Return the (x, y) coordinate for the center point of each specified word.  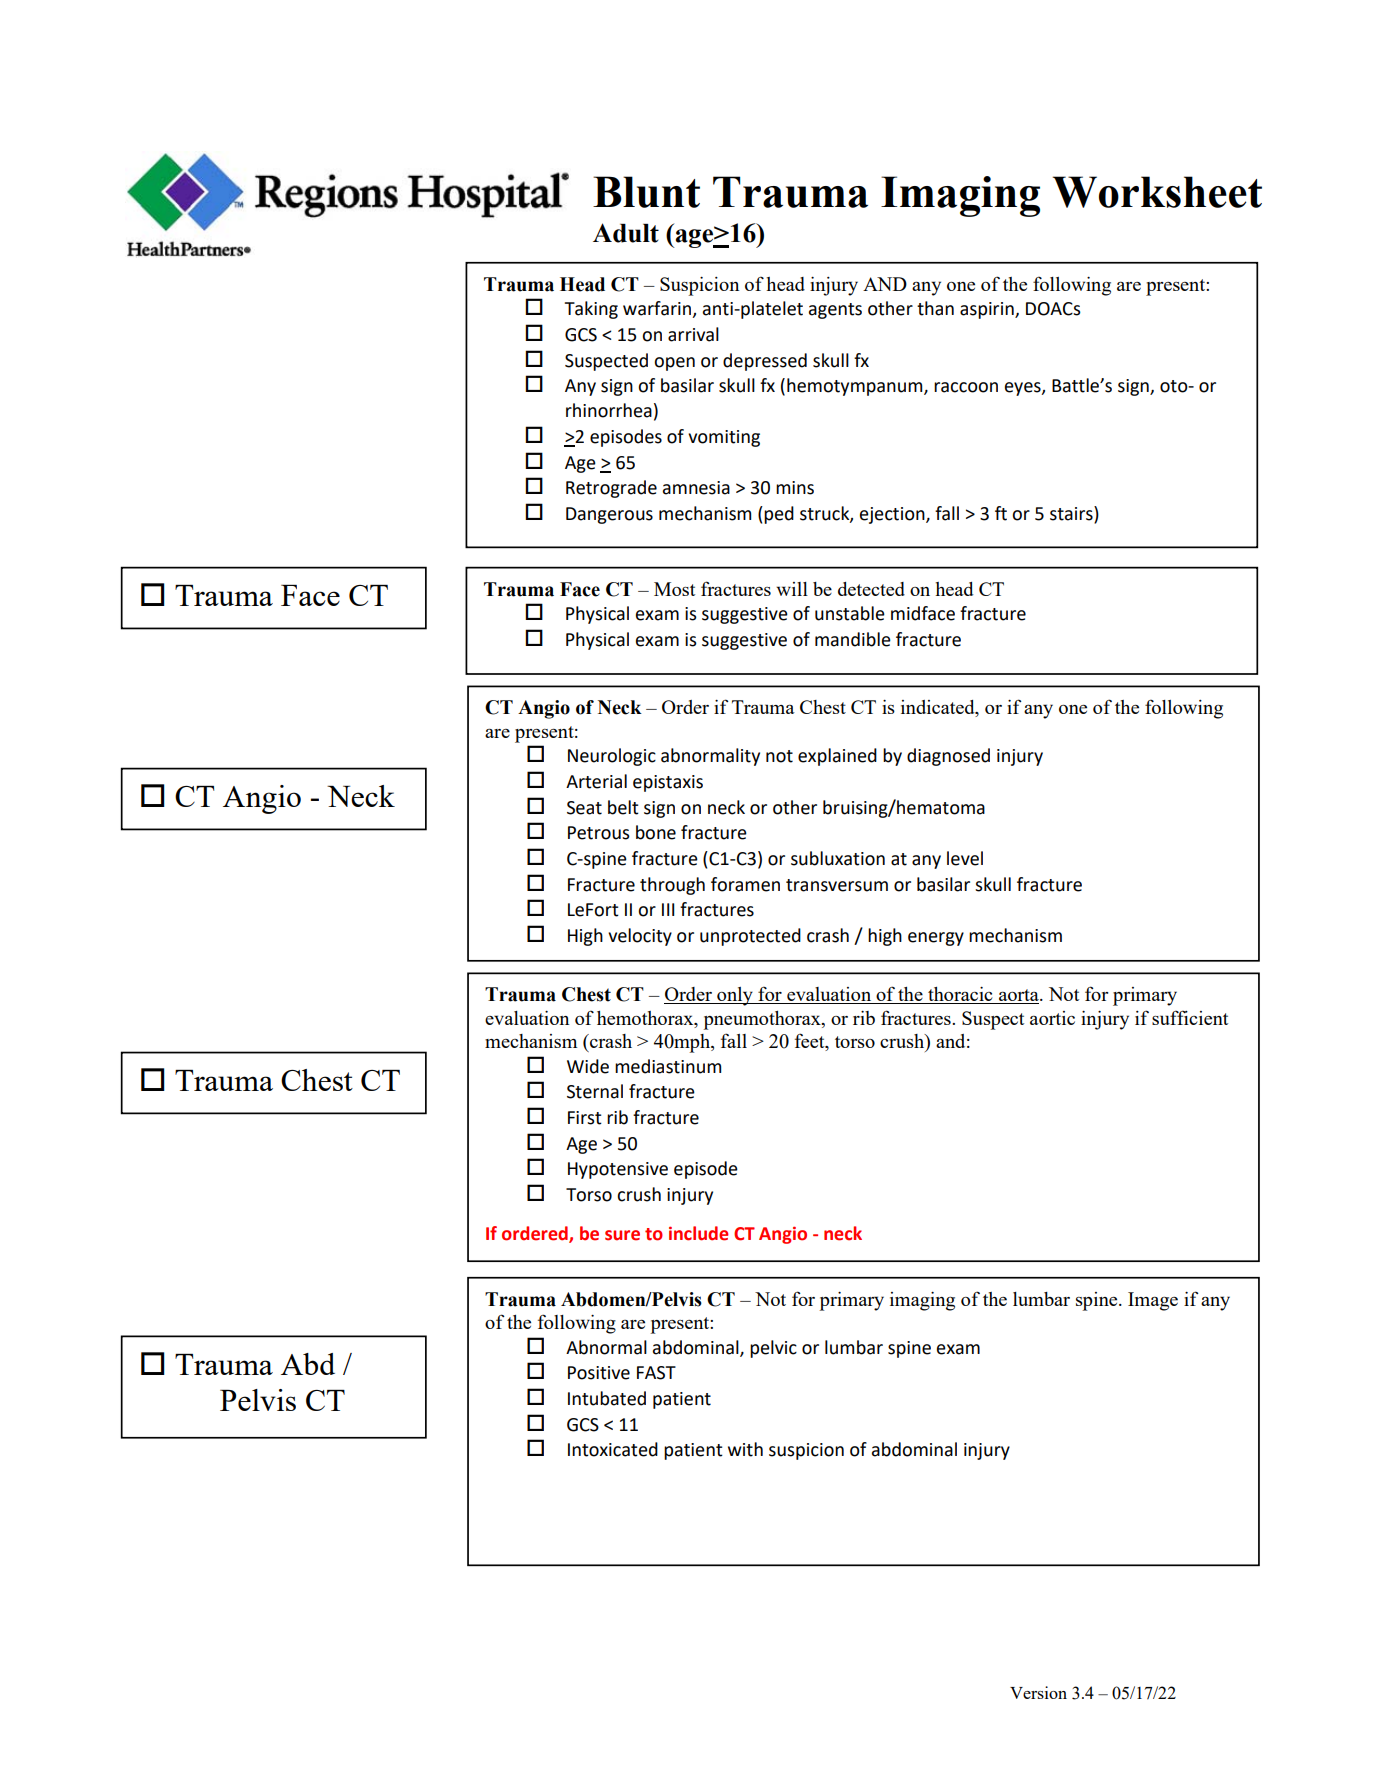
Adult (626, 233)
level (965, 858)
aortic (1052, 1018)
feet (811, 1042)
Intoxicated (613, 1449)
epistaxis (668, 783)
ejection (893, 515)
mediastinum (668, 1066)
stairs (1072, 514)
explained (837, 757)
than (935, 308)
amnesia (696, 488)
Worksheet (1157, 192)
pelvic (773, 1349)
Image (1153, 1301)
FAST (656, 1373)
